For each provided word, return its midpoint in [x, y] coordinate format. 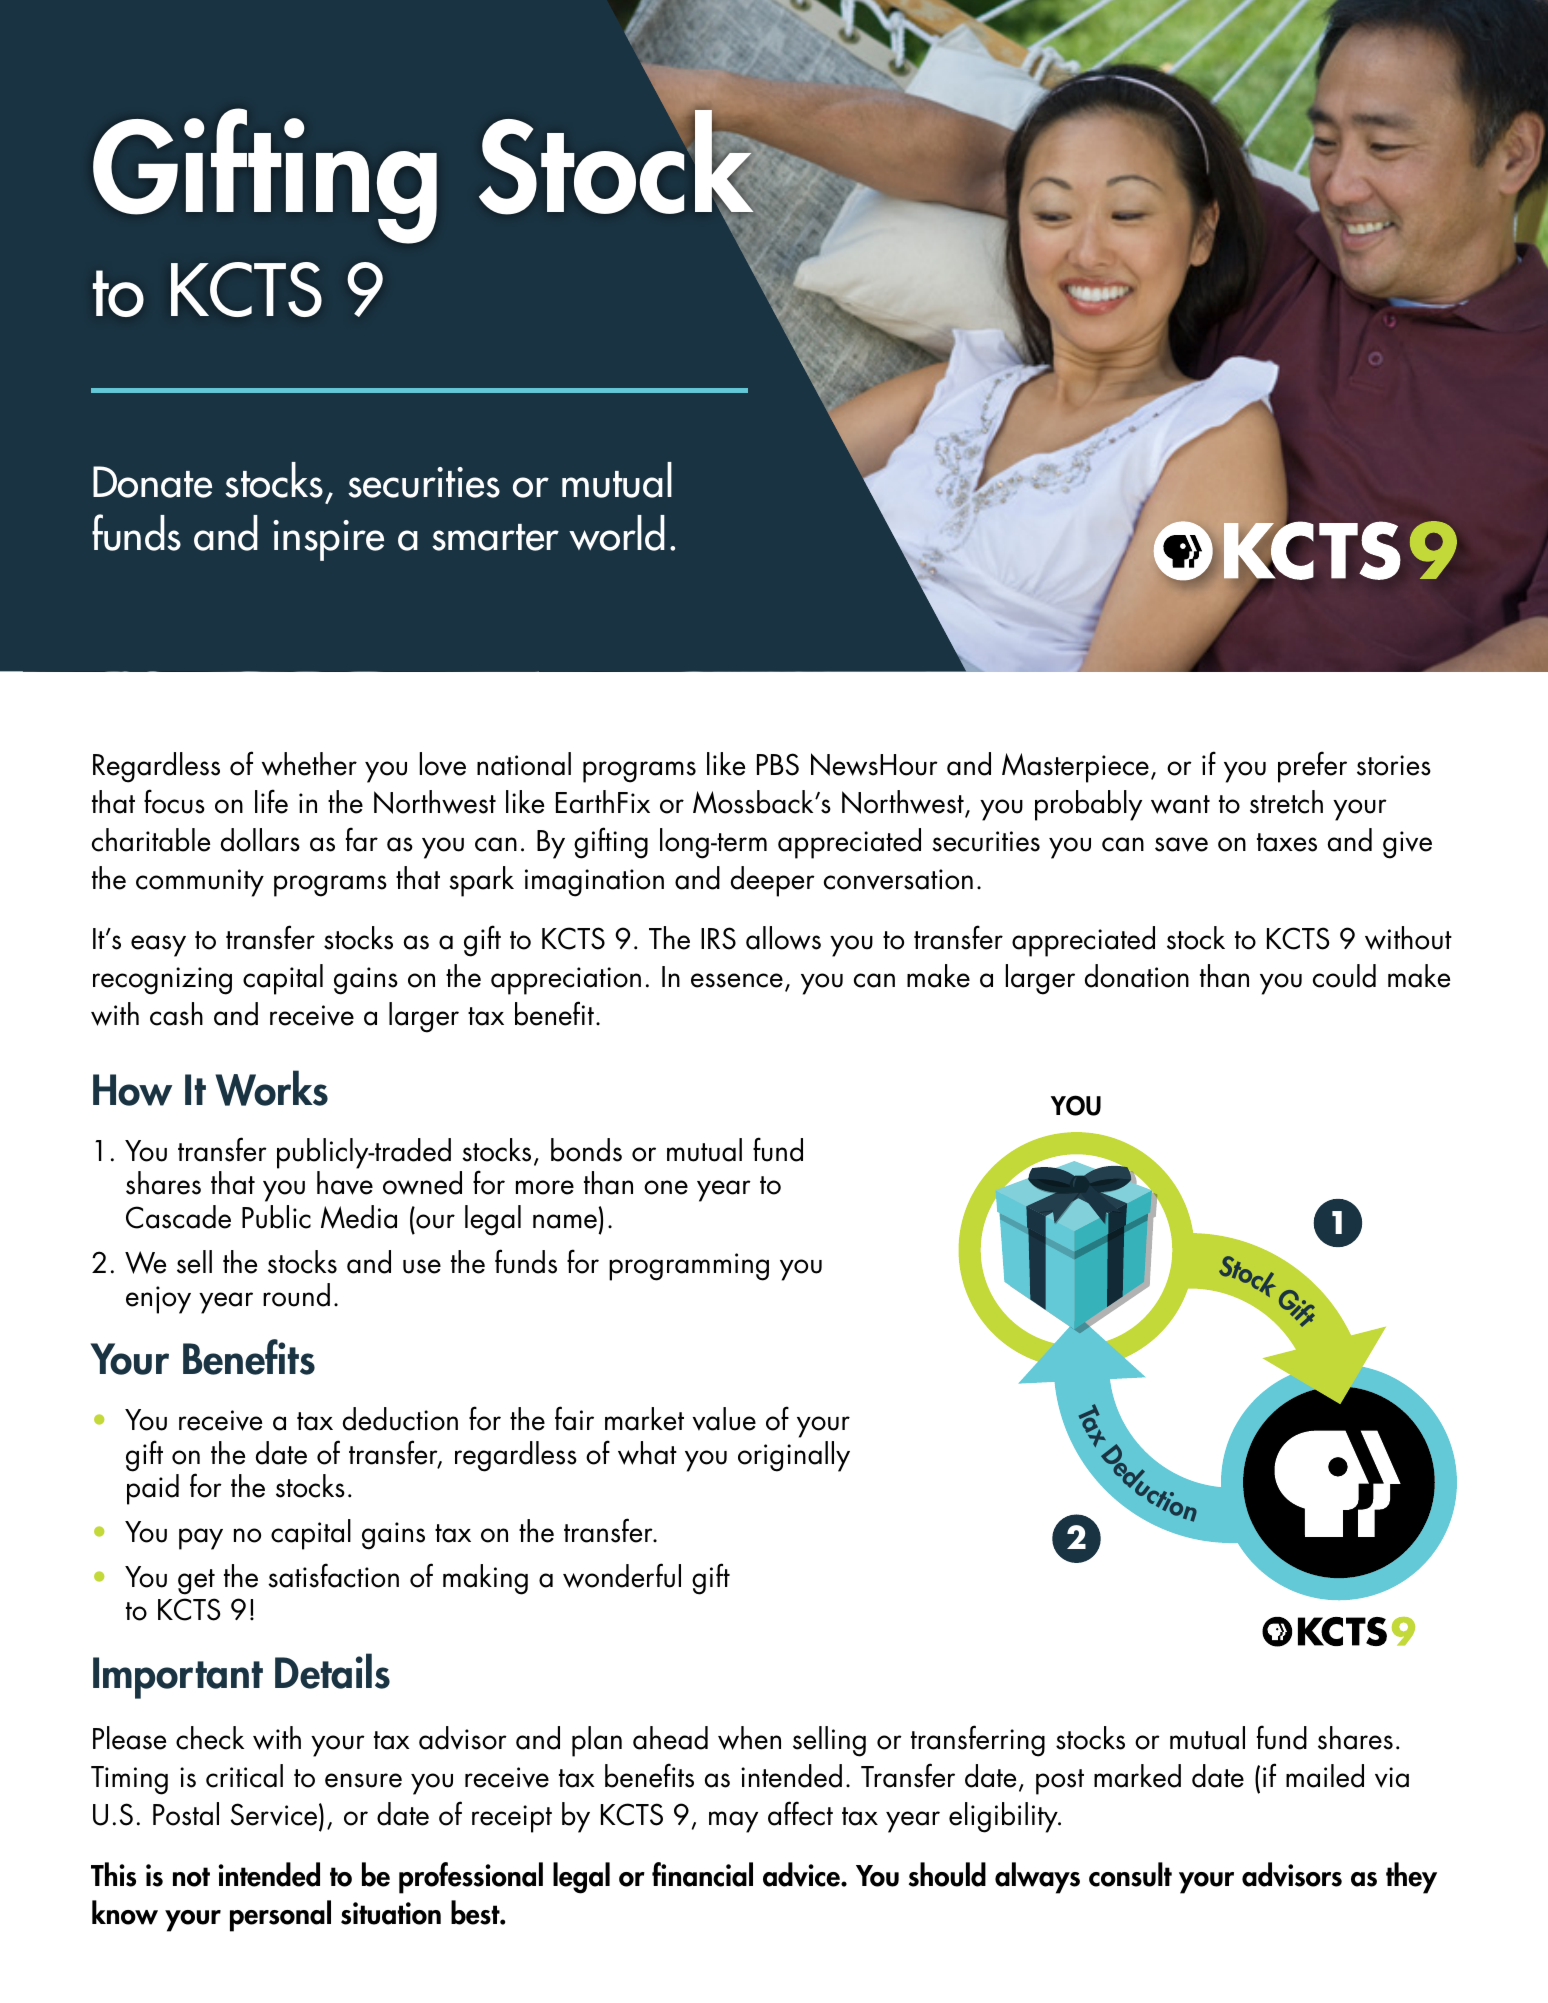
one [666, 1187]
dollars [260, 840]
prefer [1312, 767]
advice [802, 1874]
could [1344, 976]
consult [1130, 1874]
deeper [772, 881]
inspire [328, 540]
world [617, 533]
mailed [1325, 1776]
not [191, 1877]
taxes [1287, 842]
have [345, 1183]
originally [794, 1456]
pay [201, 1539]
